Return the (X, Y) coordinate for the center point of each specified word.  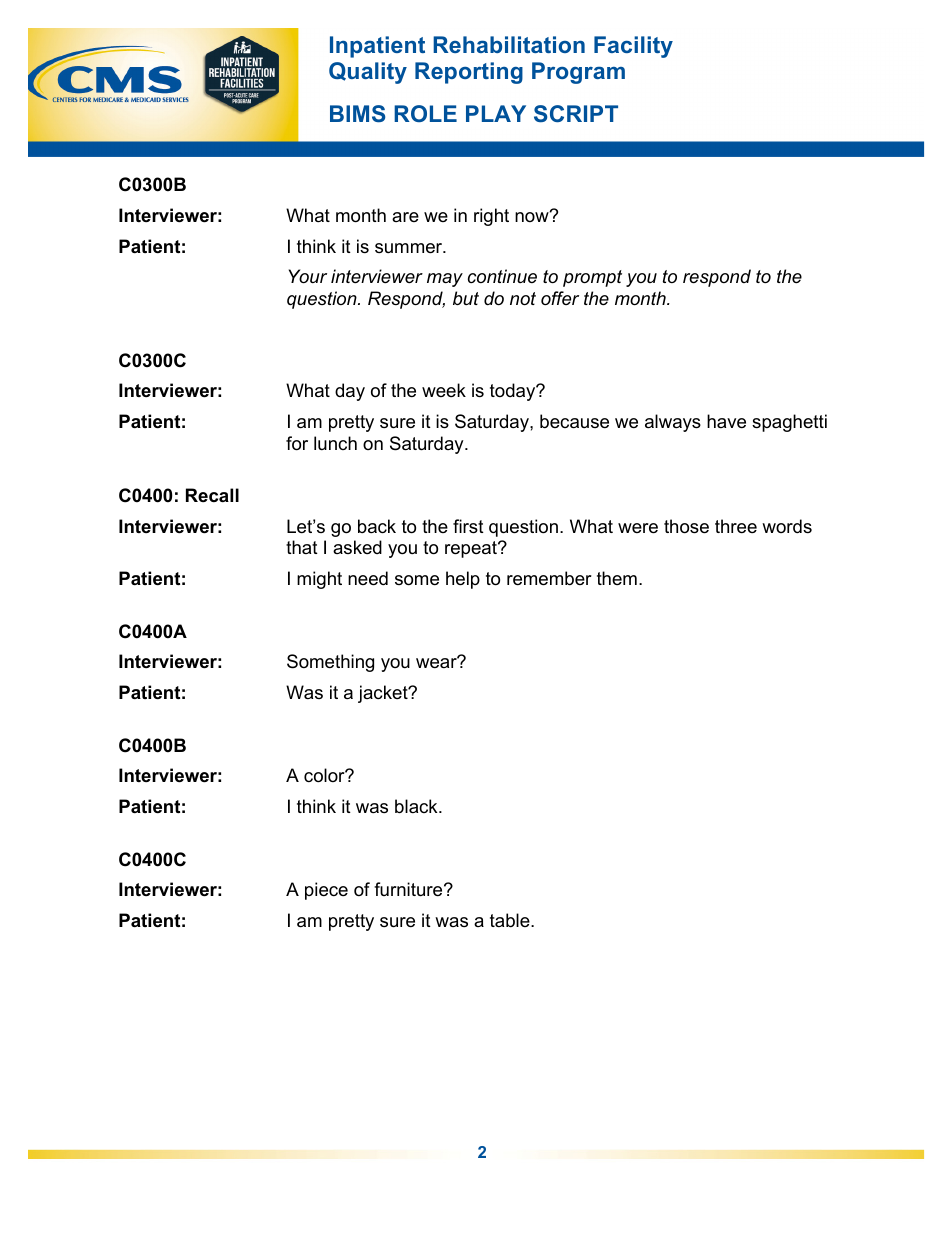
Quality (368, 73)
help (463, 580)
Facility (633, 47)
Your (308, 276)
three (736, 526)
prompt (592, 278)
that (302, 547)
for (297, 443)
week (444, 390)
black (417, 806)
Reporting (469, 73)
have (726, 421)
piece (326, 891)
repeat (472, 549)
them (617, 578)
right (491, 217)
